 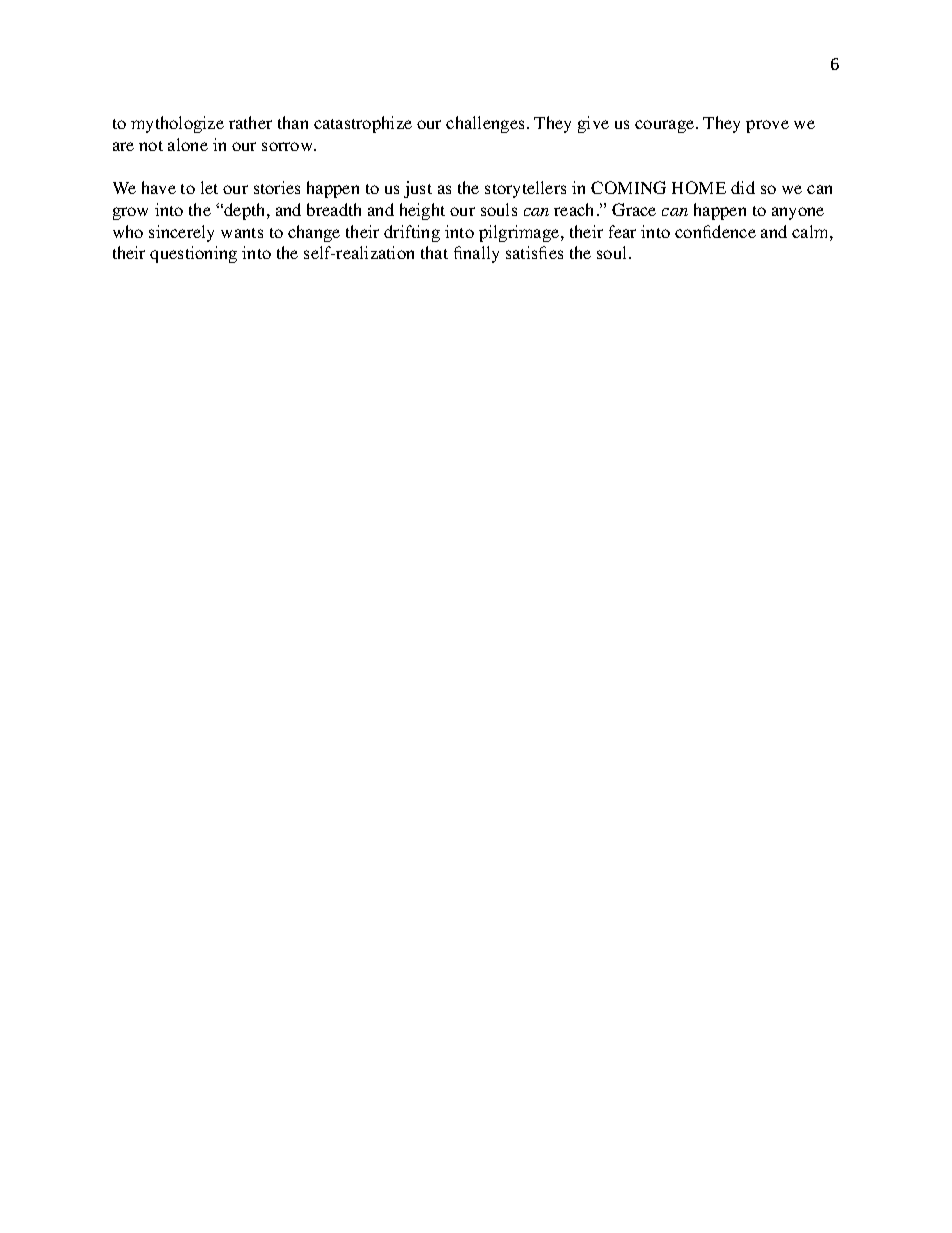 What do you see at coordinates (434, 252) in the image?
I see `that` at bounding box center [434, 252].
